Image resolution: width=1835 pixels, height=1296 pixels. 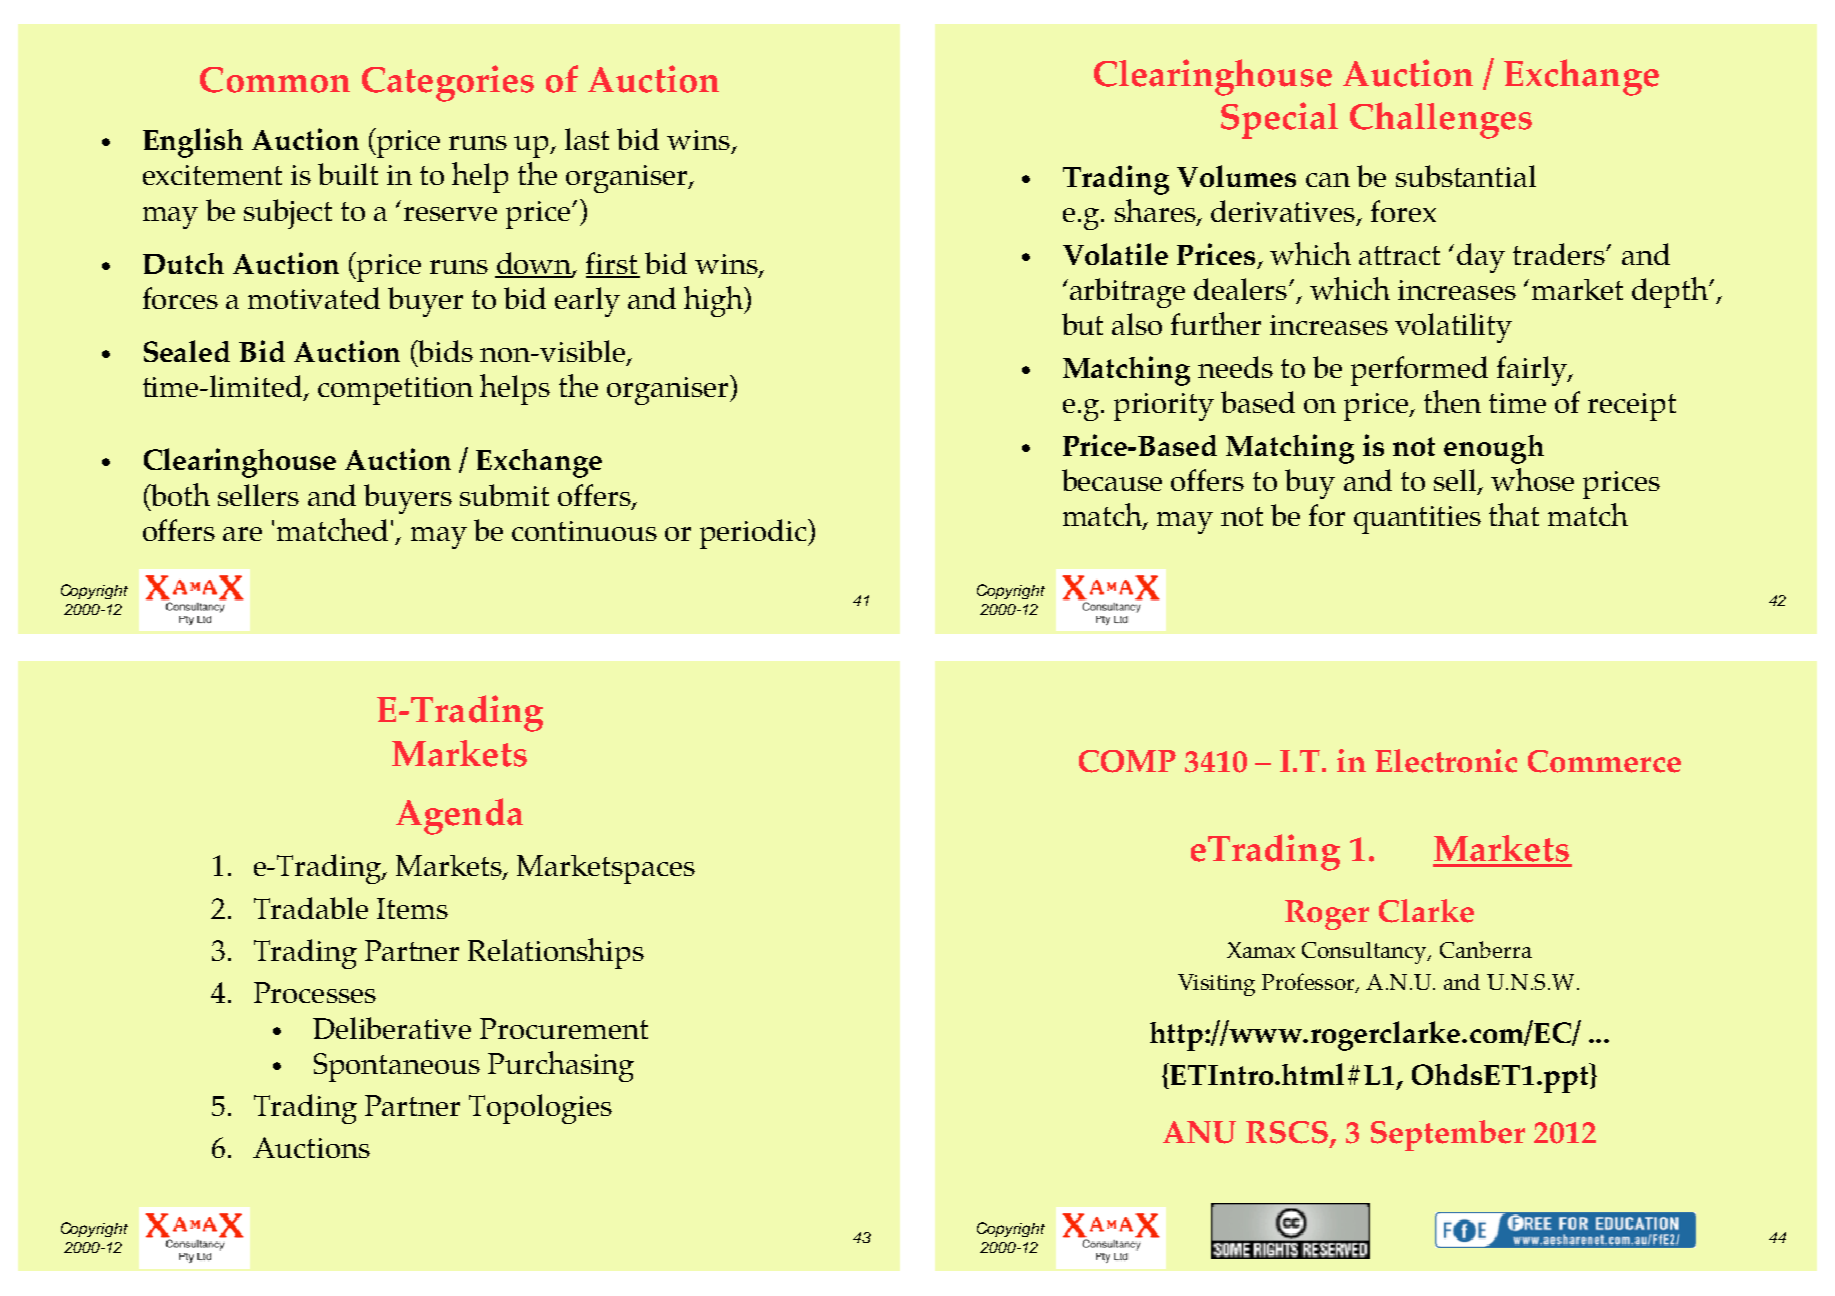 What do you see at coordinates (397, 1067) in the image?
I see `Spontaneous` at bounding box center [397, 1067].
